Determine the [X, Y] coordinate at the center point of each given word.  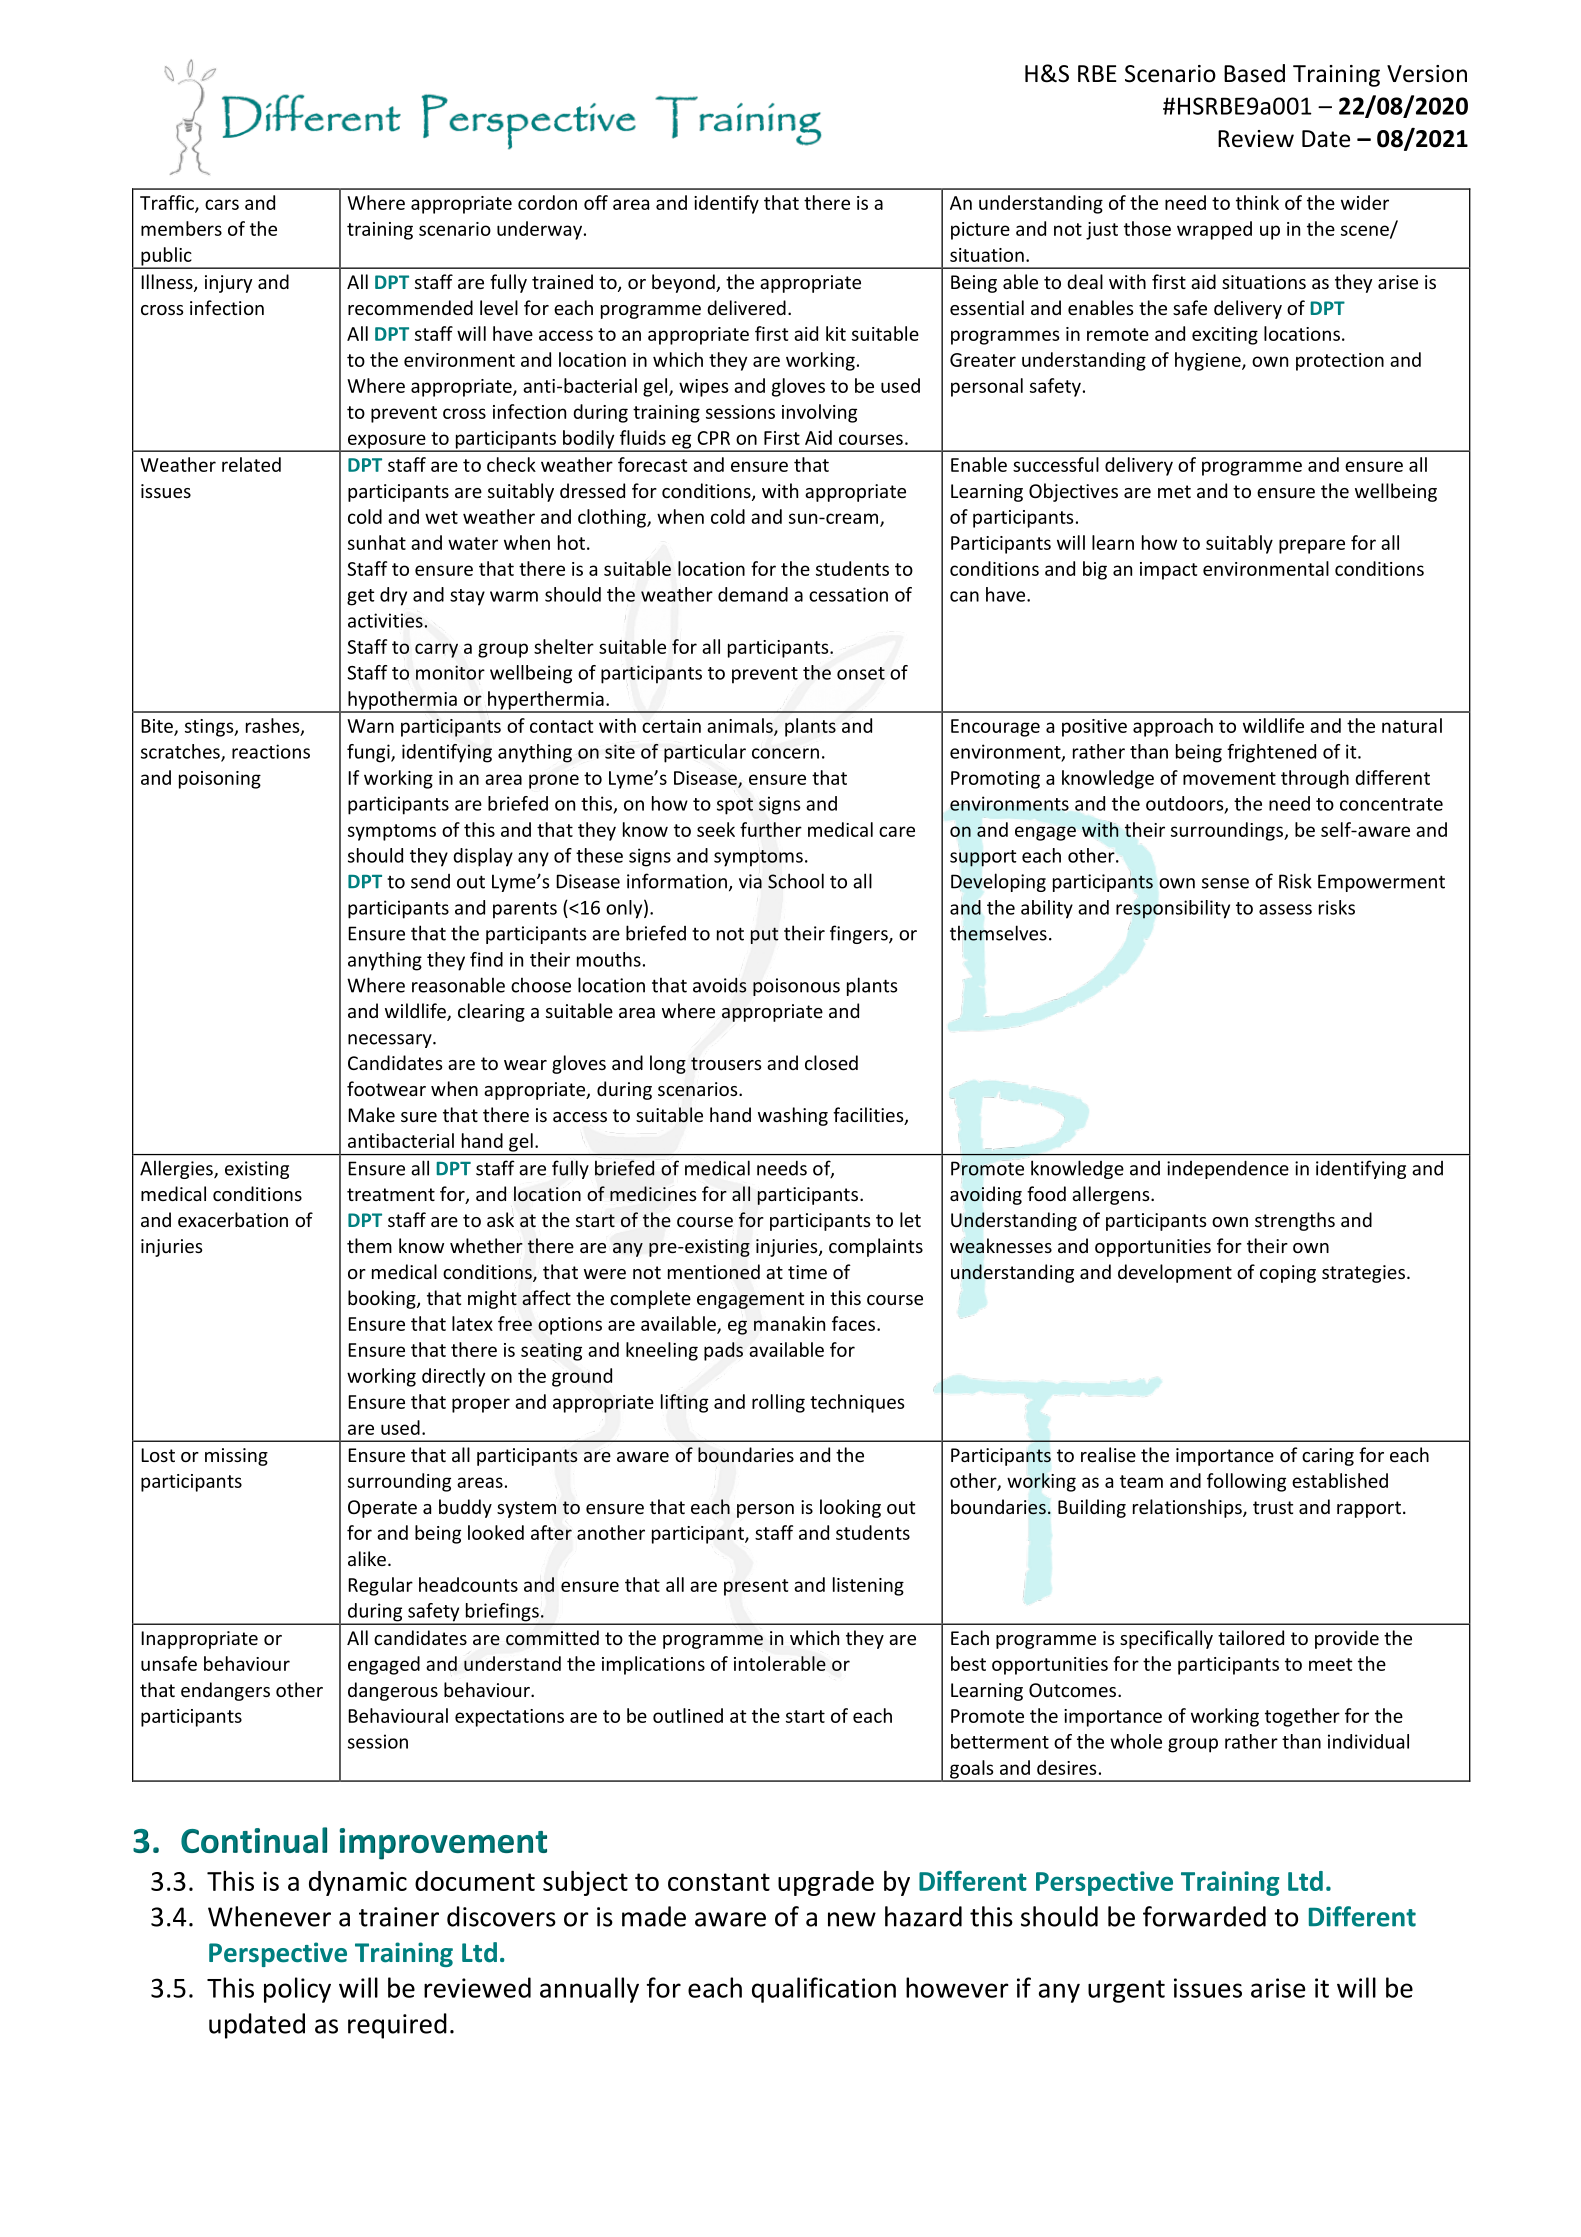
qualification [824, 1990]
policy [297, 1990]
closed [831, 1062]
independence [1228, 1169]
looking [850, 1508]
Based [1254, 73]
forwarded [1204, 1916]
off [596, 202]
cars [222, 204]
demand [753, 594]
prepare [1312, 546]
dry [393, 596]
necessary [391, 1041]
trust [1273, 1507]
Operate [382, 1509]
